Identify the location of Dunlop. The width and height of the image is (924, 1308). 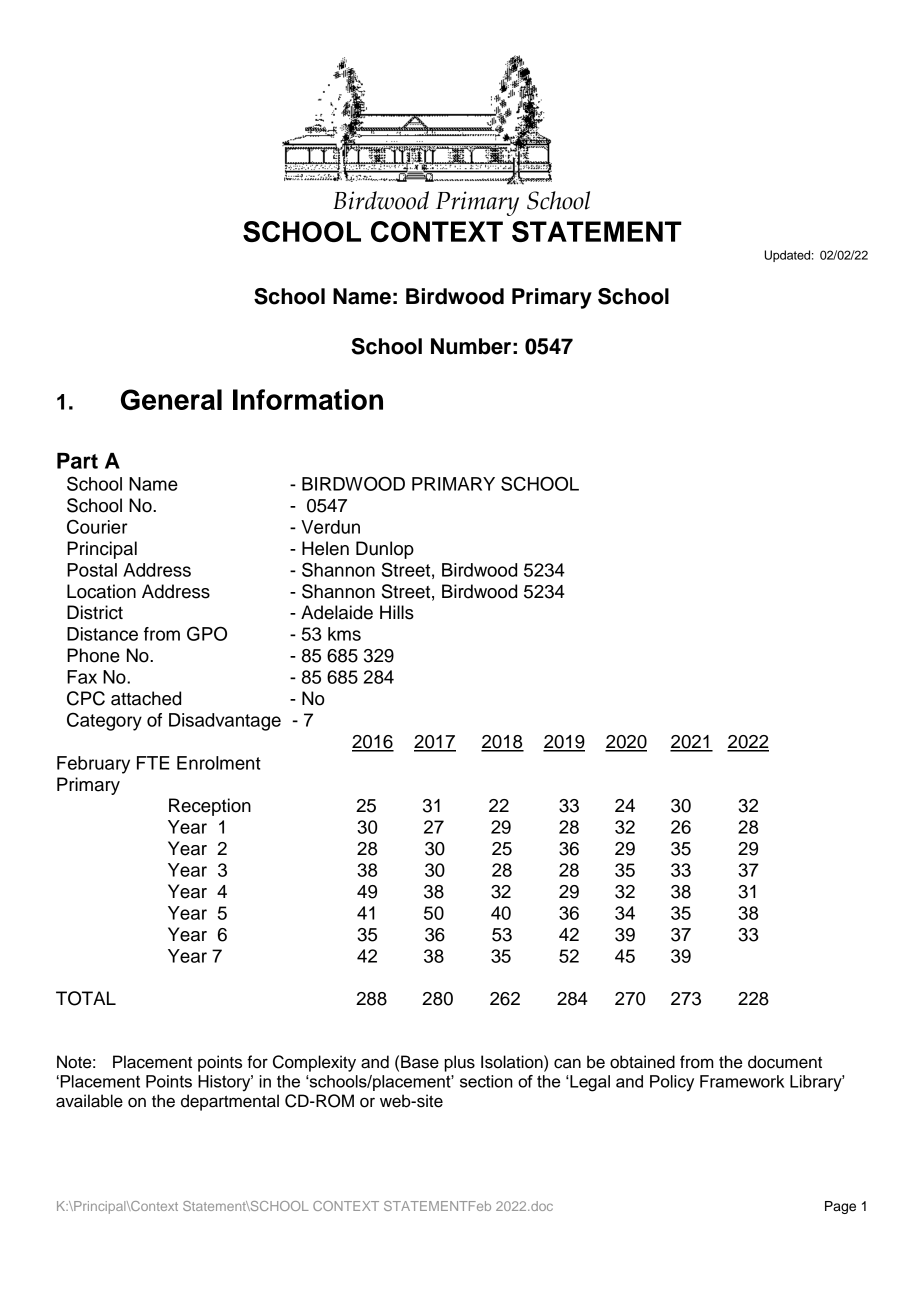
(385, 550).
